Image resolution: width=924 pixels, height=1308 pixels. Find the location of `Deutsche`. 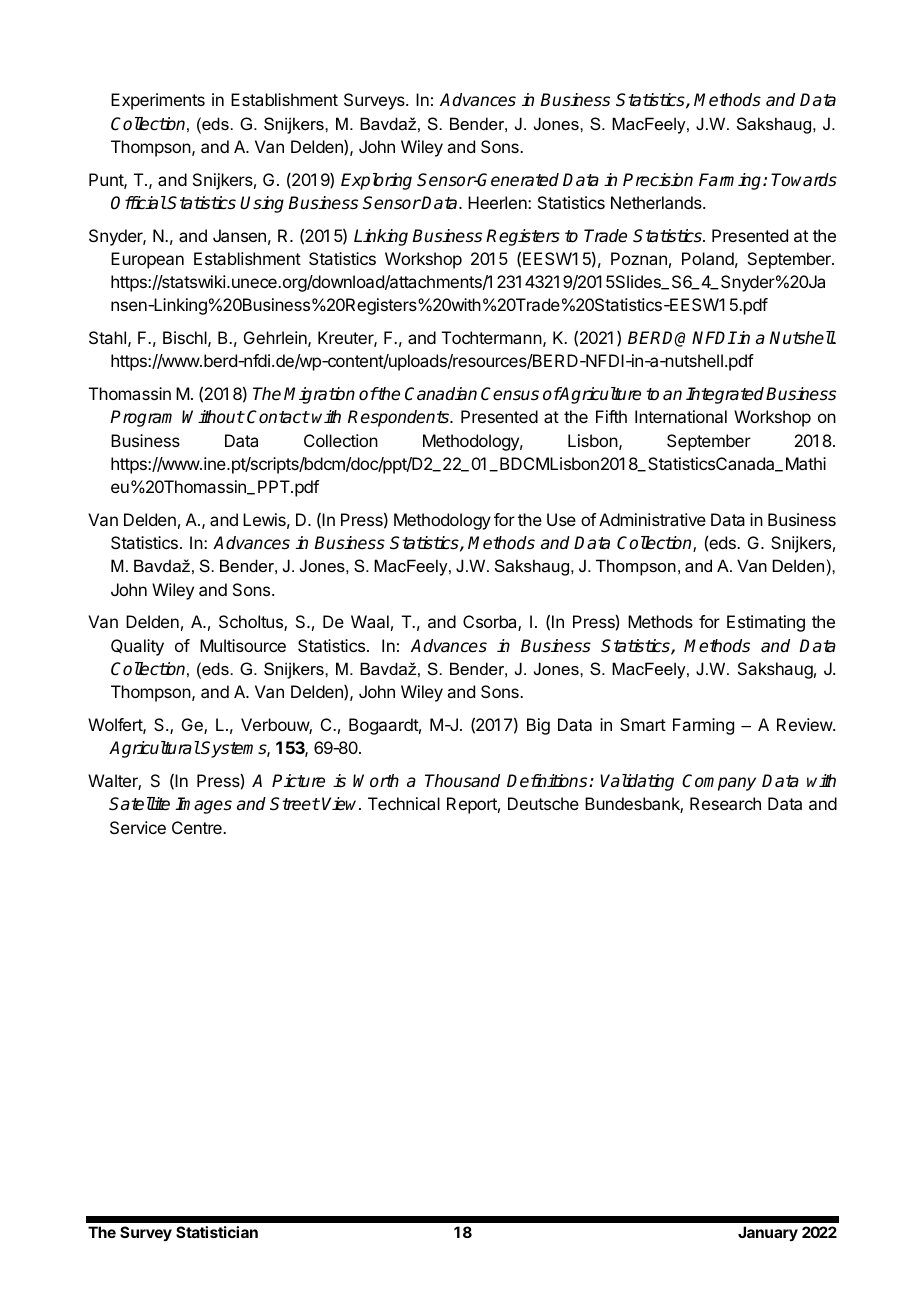

Deutsche is located at coordinates (543, 803).
